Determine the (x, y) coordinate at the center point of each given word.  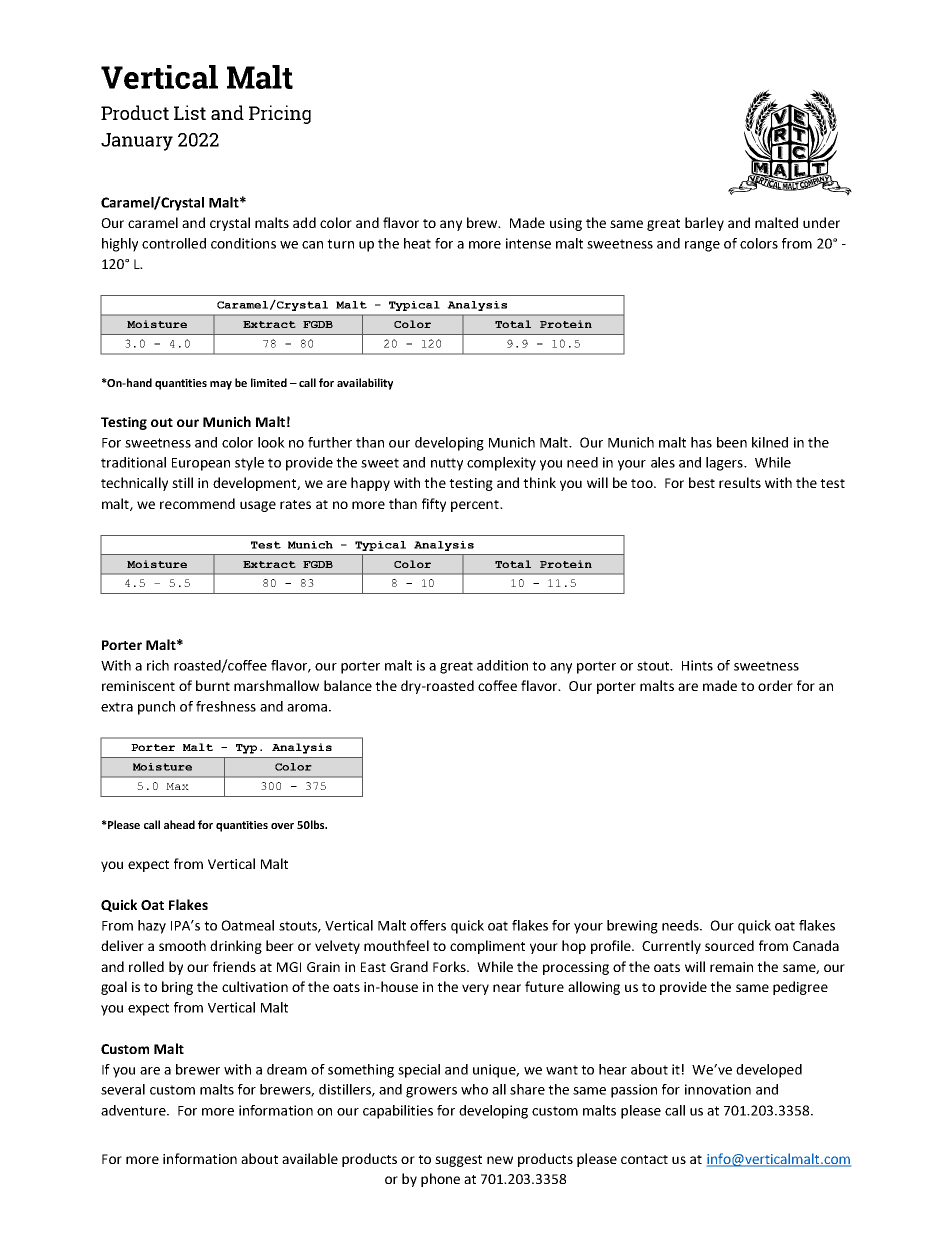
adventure (134, 1110)
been (732, 442)
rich (158, 665)
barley (704, 224)
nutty (447, 464)
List (190, 112)
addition (502, 665)
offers (428, 925)
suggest (458, 1161)
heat (417, 243)
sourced (729, 945)
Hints (697, 665)
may (221, 385)
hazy (152, 927)
